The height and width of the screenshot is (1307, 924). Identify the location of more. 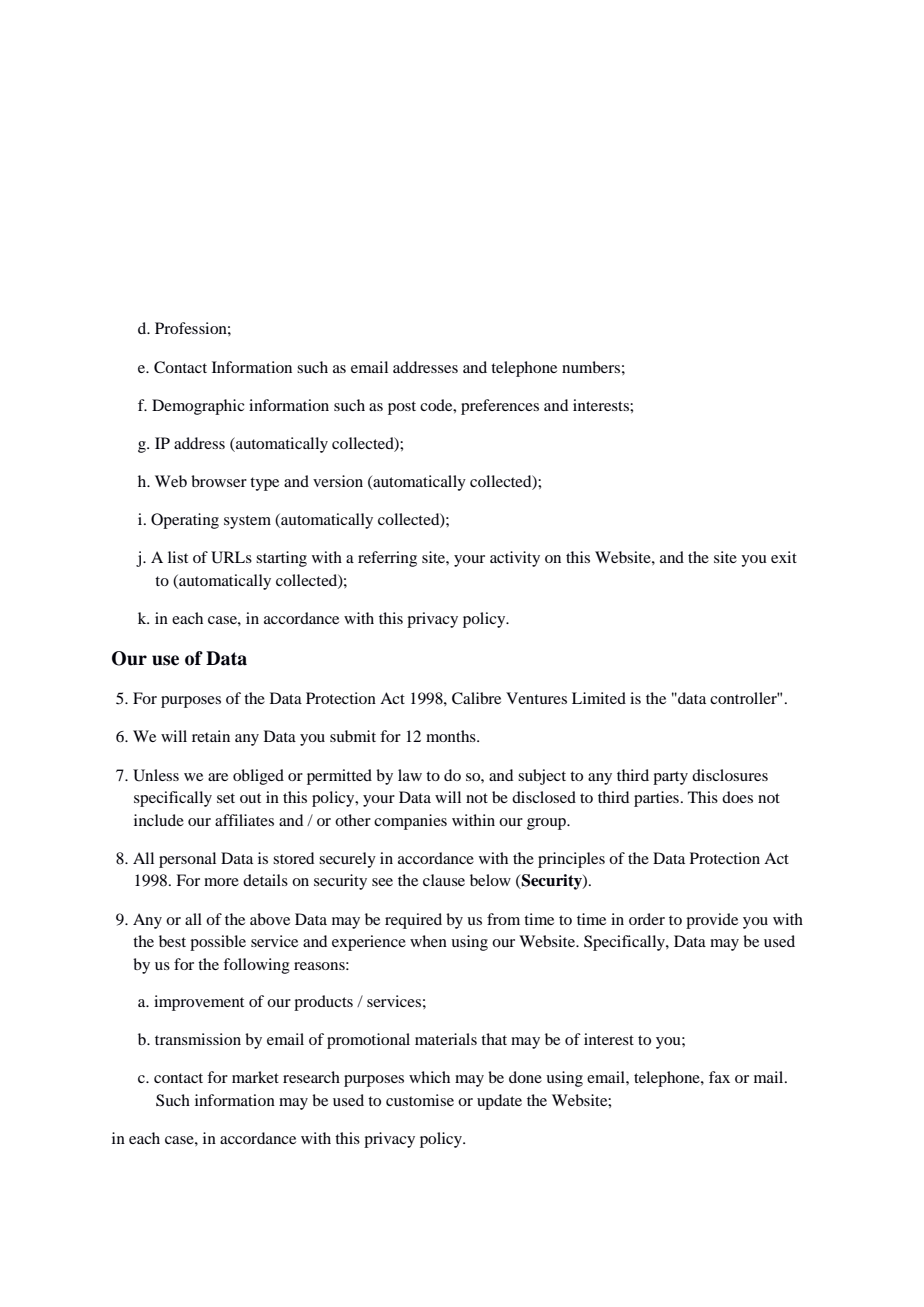
(221, 882).
